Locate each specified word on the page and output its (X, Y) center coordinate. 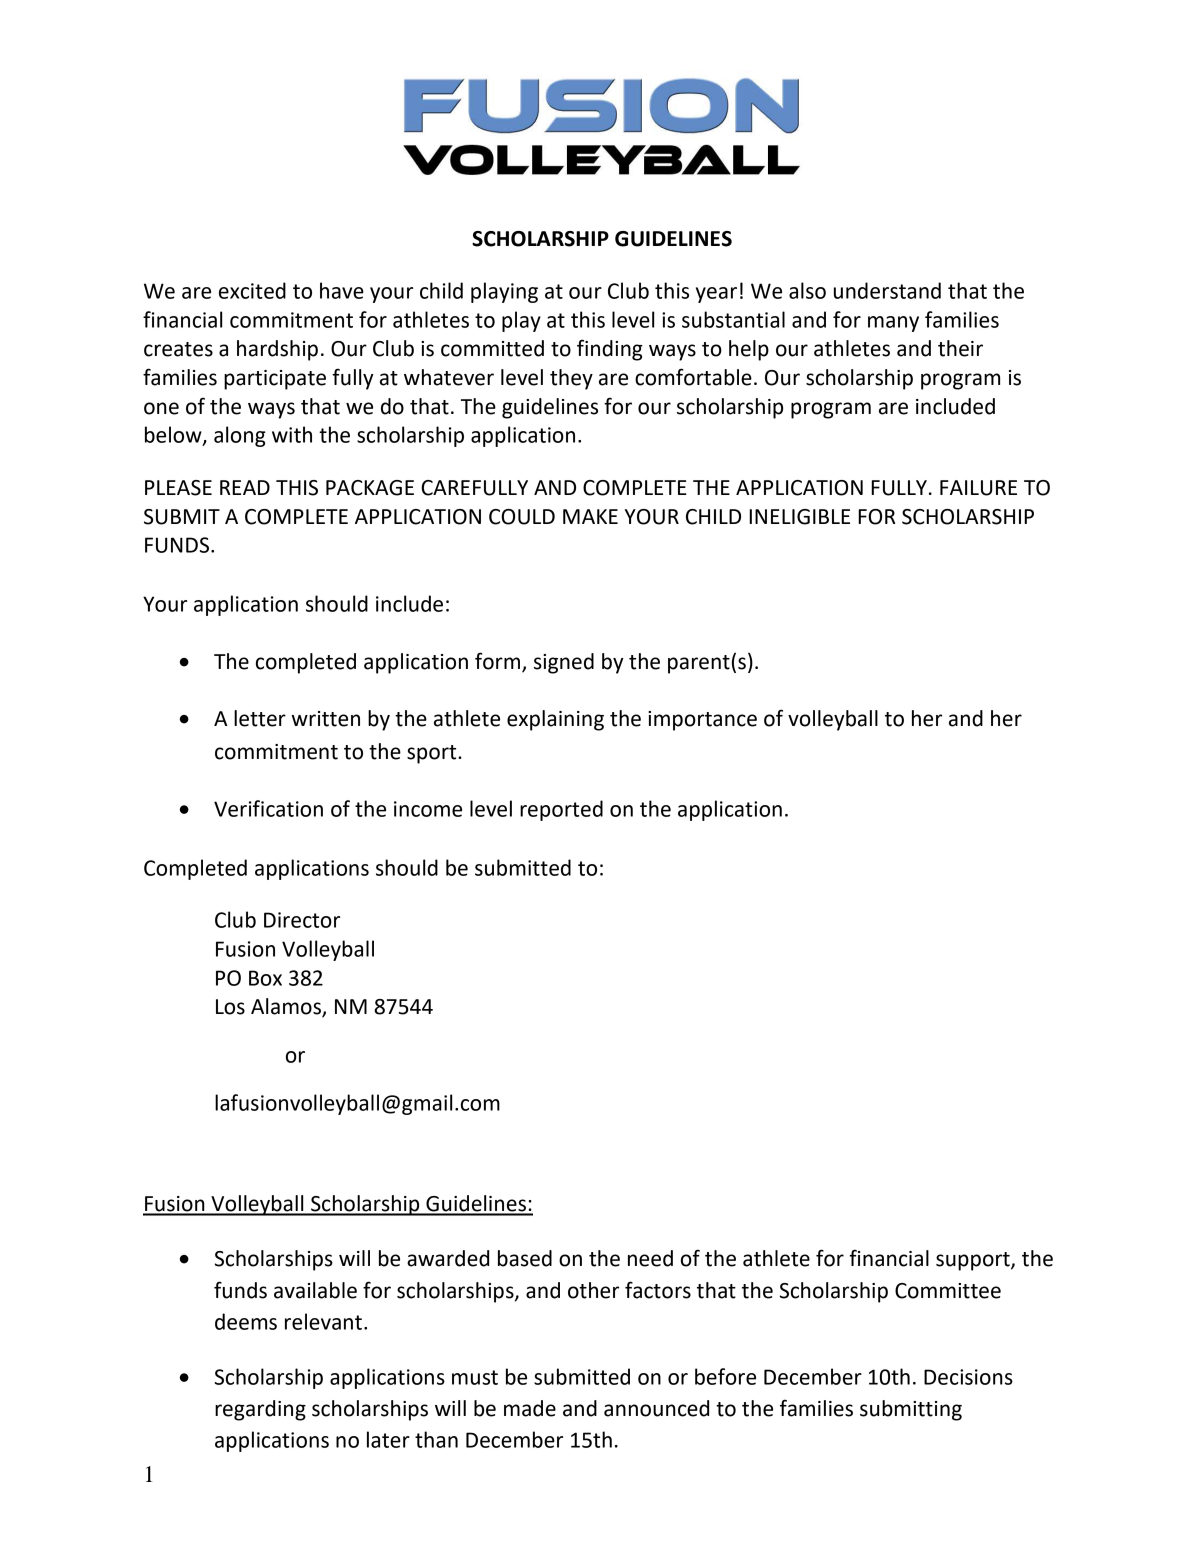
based (525, 1258)
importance (702, 721)
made (530, 1408)
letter (260, 718)
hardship (277, 350)
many (893, 324)
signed (564, 663)
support (974, 1261)
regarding (260, 1410)
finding (610, 350)
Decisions (968, 1377)
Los (230, 1007)
